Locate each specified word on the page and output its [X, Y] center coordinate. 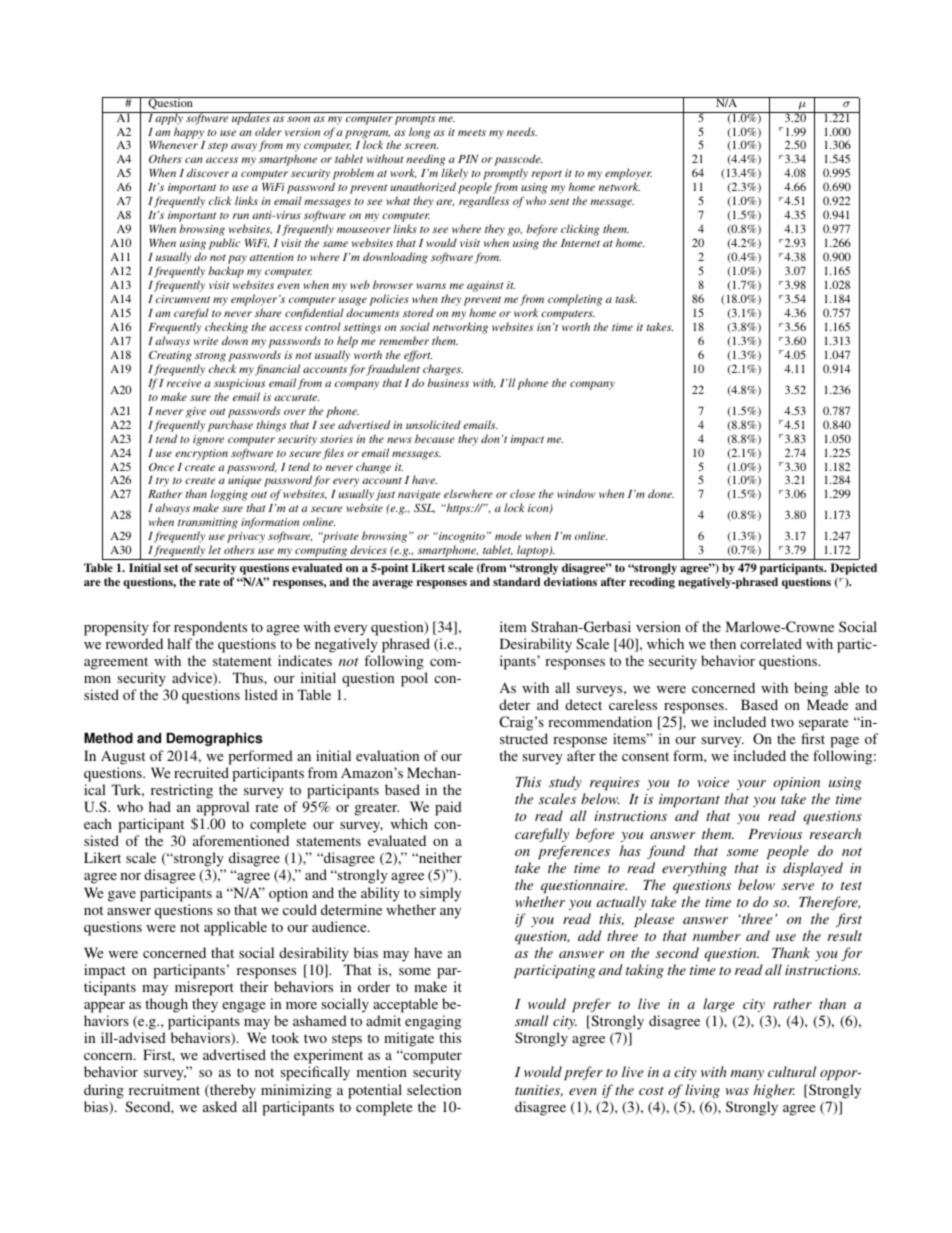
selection [434, 1089]
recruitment [164, 1089]
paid [448, 808]
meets [472, 132]
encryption [201, 454]
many [747, 1075]
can [193, 160]
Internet [580, 243]
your [751, 785]
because [435, 438]
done [661, 493]
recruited [201, 772]
